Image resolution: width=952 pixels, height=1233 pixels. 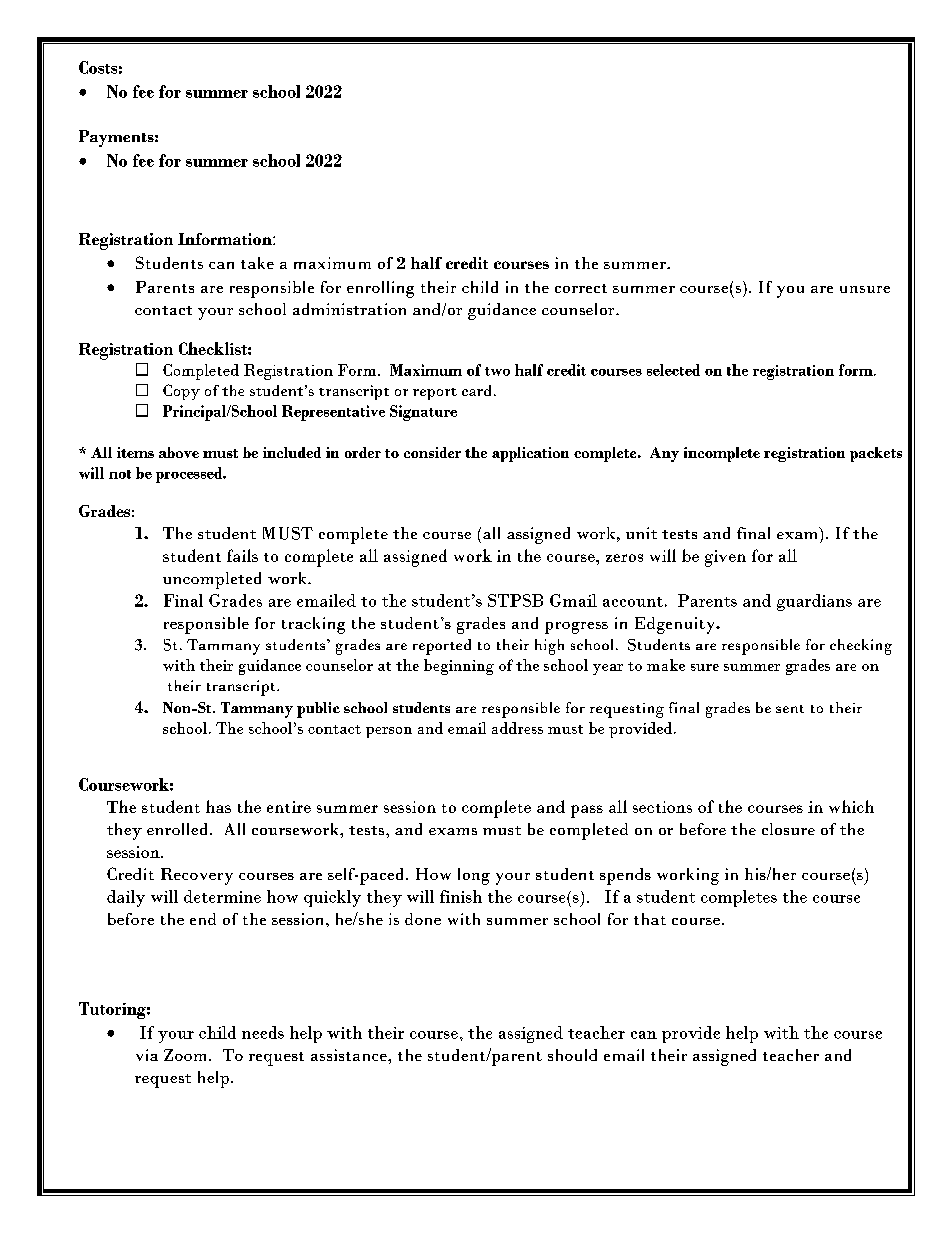 I want to click on that, so click(x=650, y=919).
